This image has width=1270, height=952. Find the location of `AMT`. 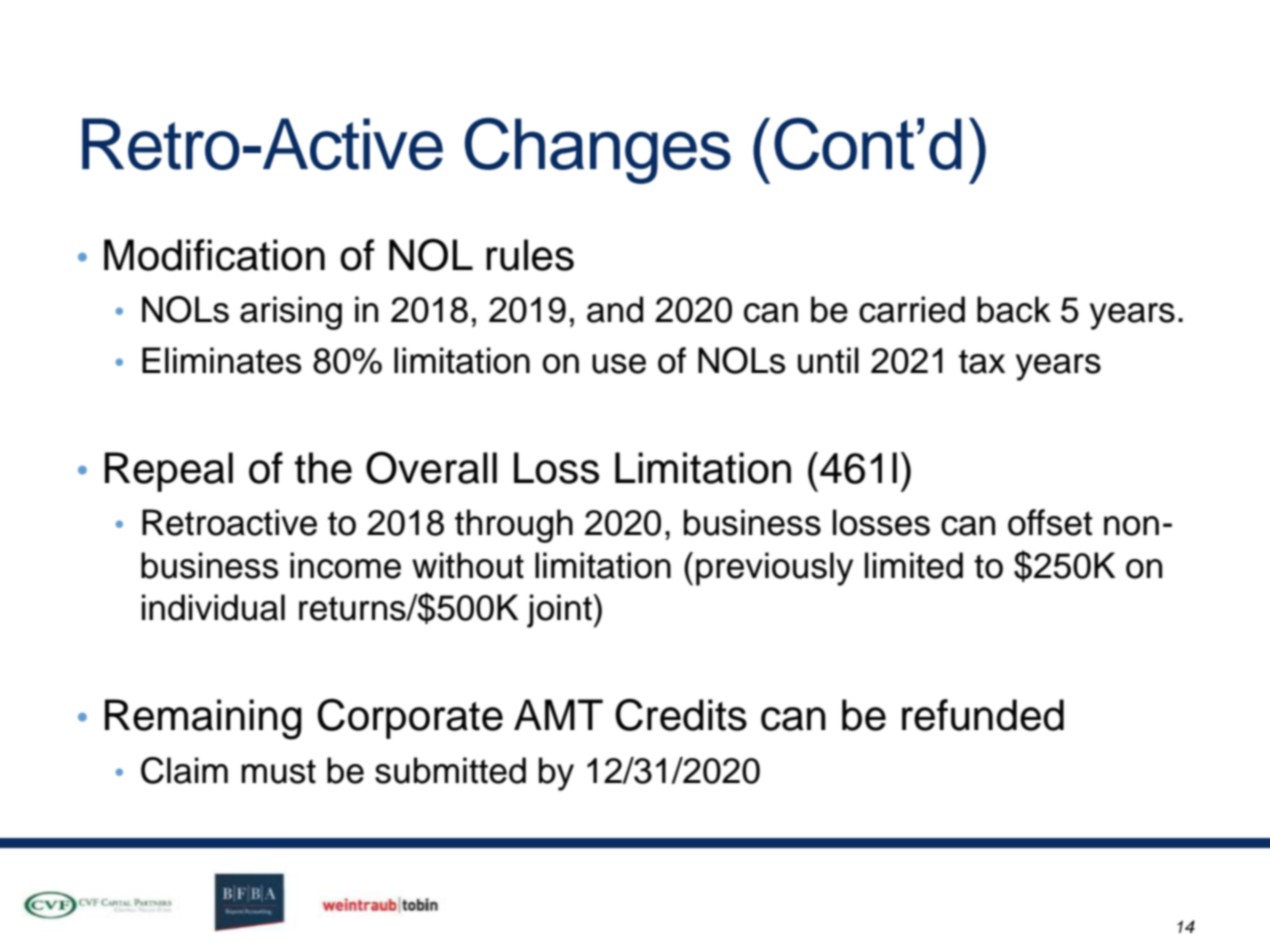

AMT is located at coordinates (558, 714).
